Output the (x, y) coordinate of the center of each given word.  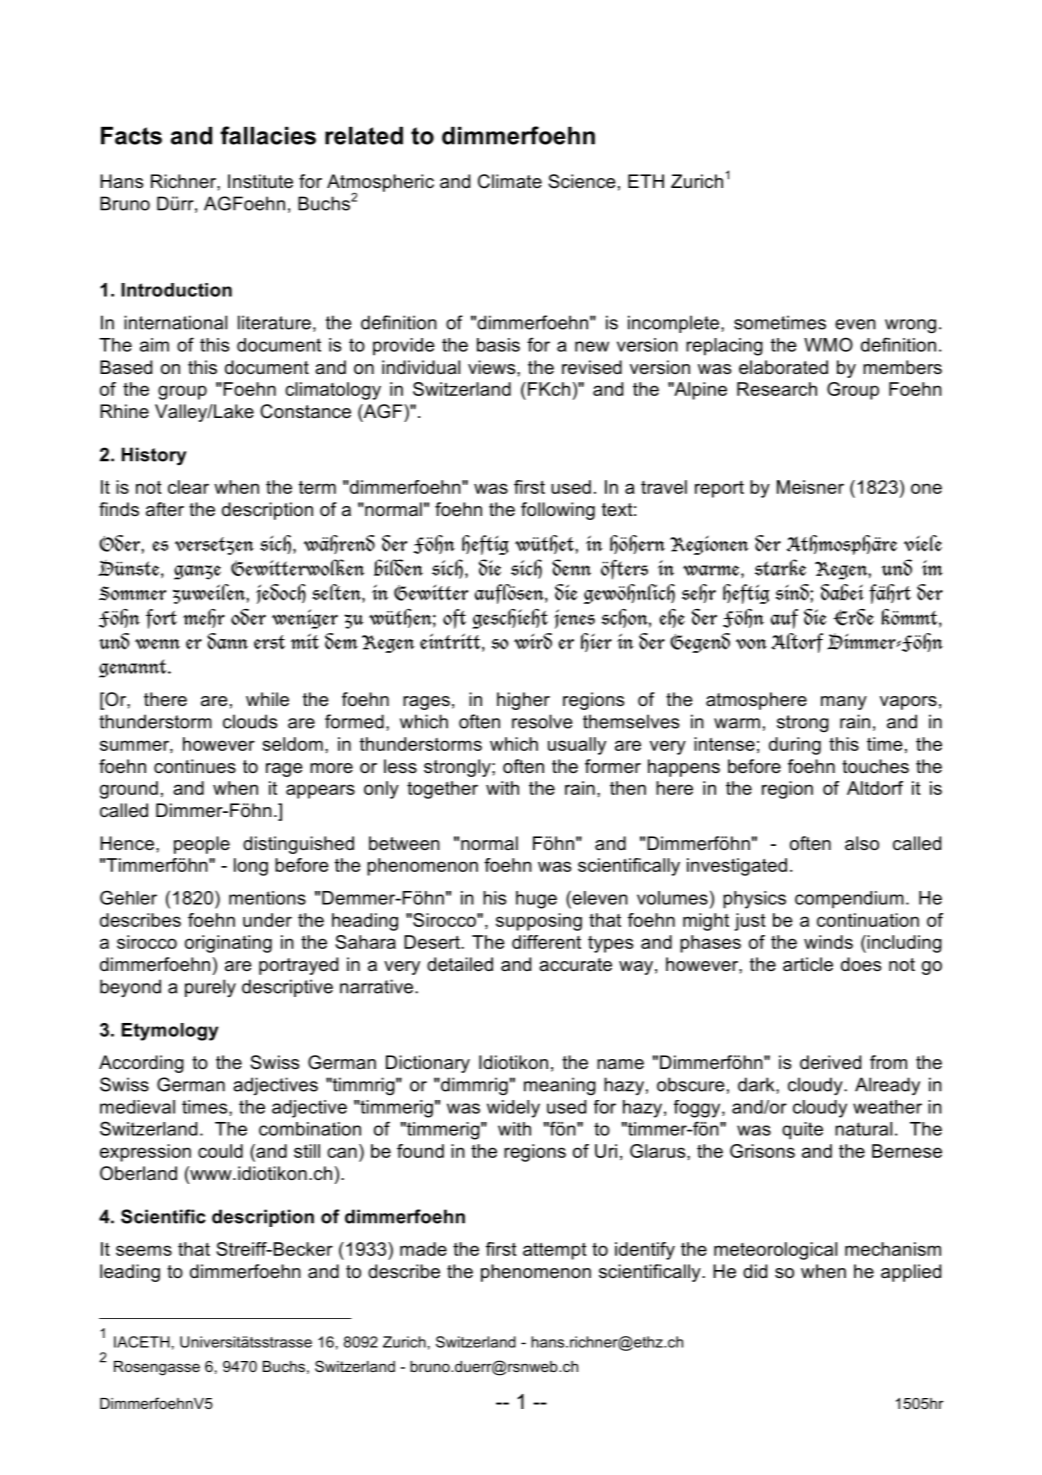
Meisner (810, 487)
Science (582, 181)
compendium (849, 900)
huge (536, 900)
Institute (260, 181)
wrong (910, 326)
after (165, 509)
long (251, 867)
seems (144, 1250)
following (558, 511)
